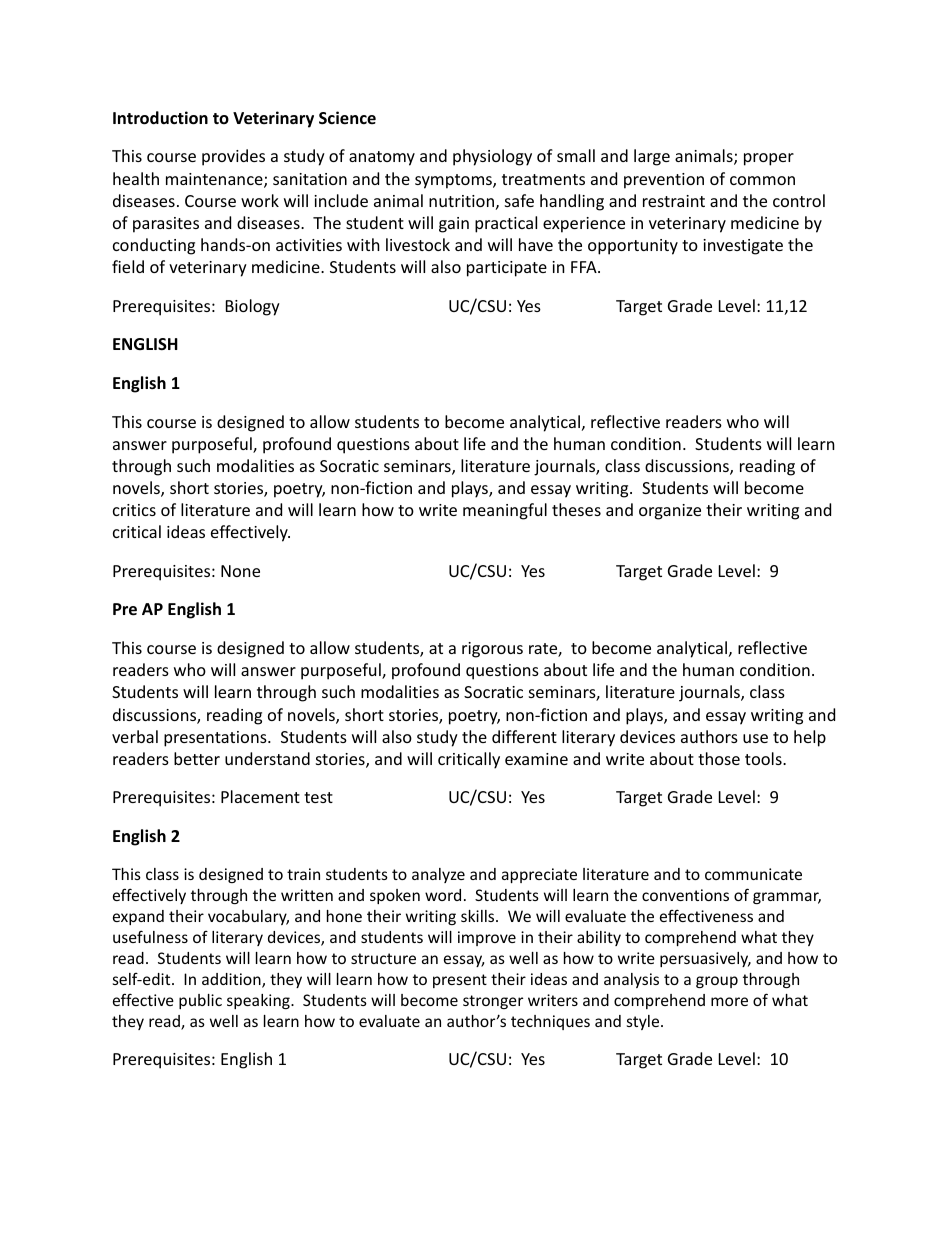  What do you see at coordinates (505, 511) in the screenshot?
I see `meaningful` at bounding box center [505, 511].
